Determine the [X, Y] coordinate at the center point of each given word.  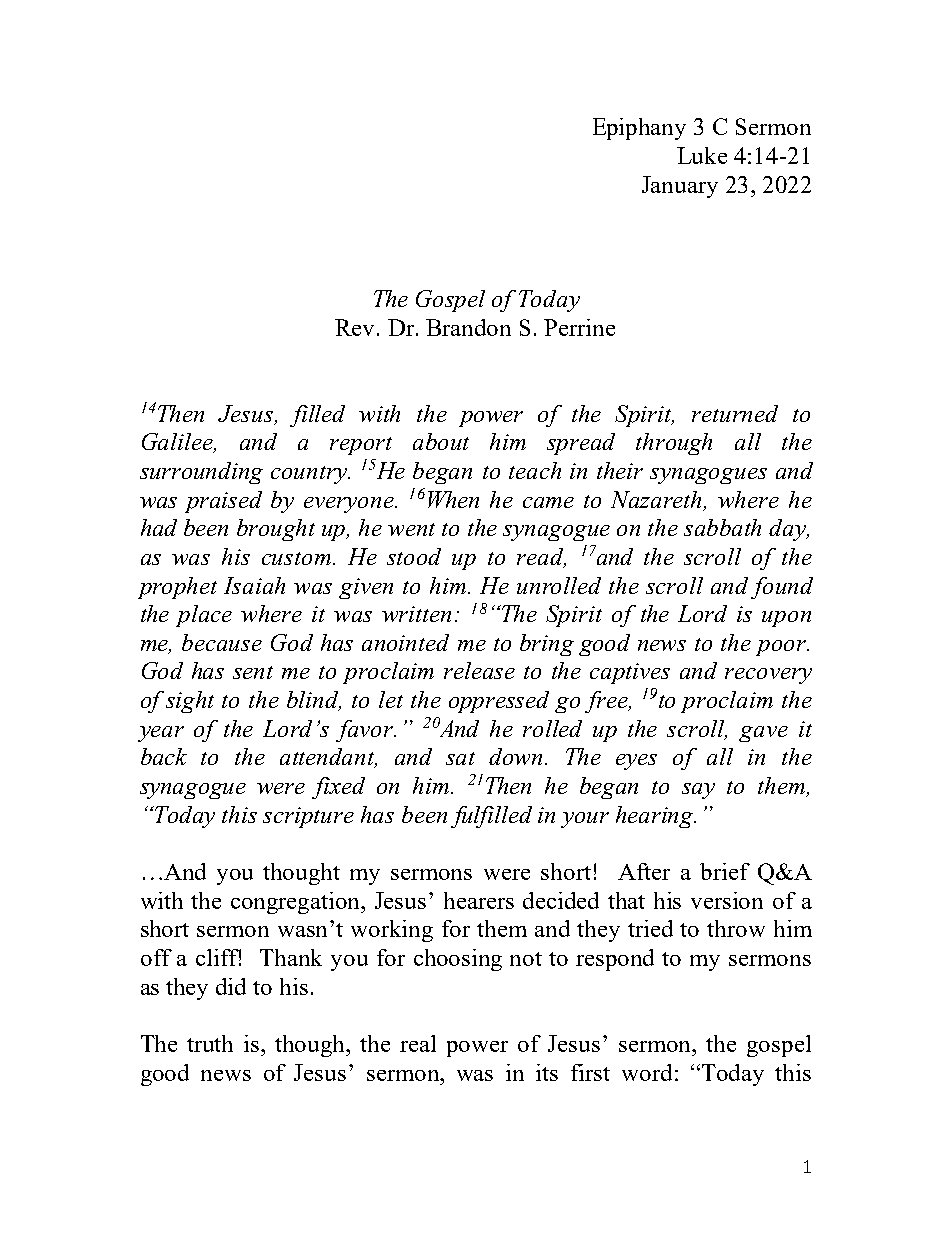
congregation [297, 903]
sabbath [722, 527]
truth [210, 1043]
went [411, 529]
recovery [768, 676]
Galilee [178, 443]
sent [253, 672]
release [479, 670]
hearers [479, 900]
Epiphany [639, 129]
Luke [702, 155]
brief [725, 871]
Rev [356, 327]
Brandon [468, 327]
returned [735, 413]
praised [223, 502]
